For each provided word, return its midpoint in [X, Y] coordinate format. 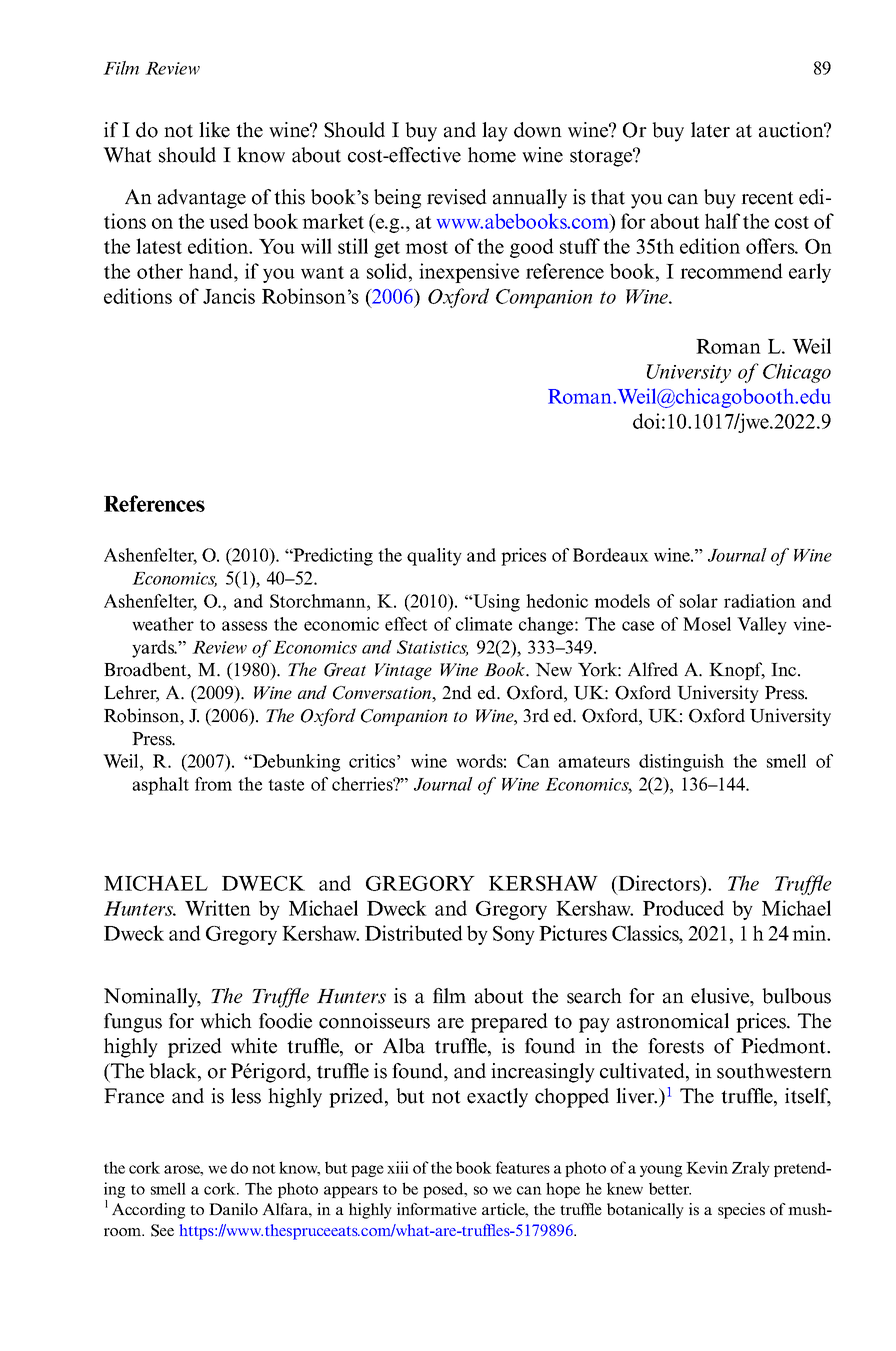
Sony [514, 935]
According [148, 1211]
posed [444, 1190]
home [492, 155]
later [710, 130]
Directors [659, 883]
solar [699, 601]
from [213, 784]
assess [244, 626]
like [214, 130]
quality [434, 557]
